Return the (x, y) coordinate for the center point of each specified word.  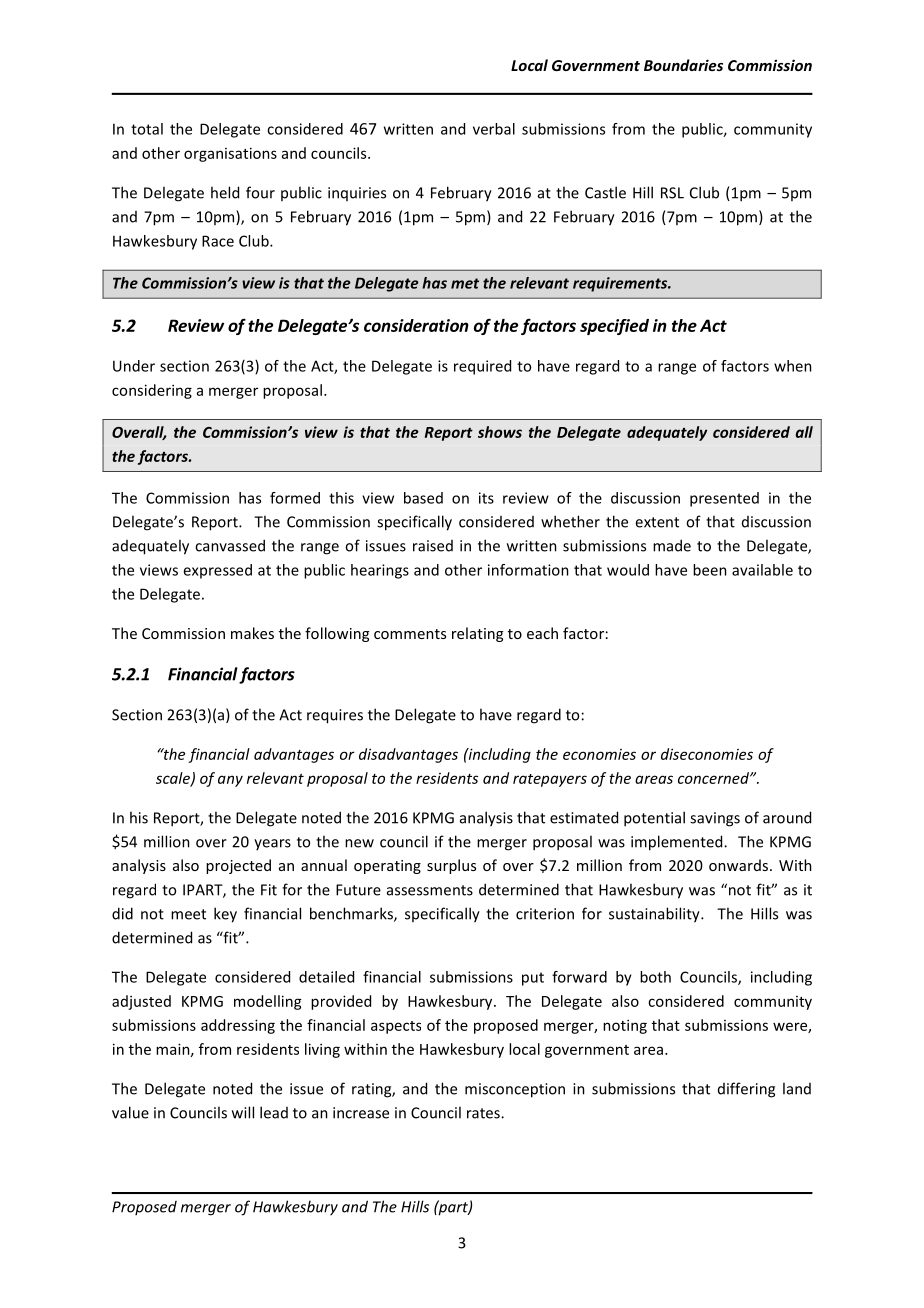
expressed (217, 571)
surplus (451, 866)
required (482, 367)
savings (715, 819)
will (243, 1112)
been (710, 570)
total (147, 129)
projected (238, 866)
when (793, 366)
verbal (494, 129)
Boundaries (683, 65)
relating (477, 634)
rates (484, 1113)
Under (134, 366)
